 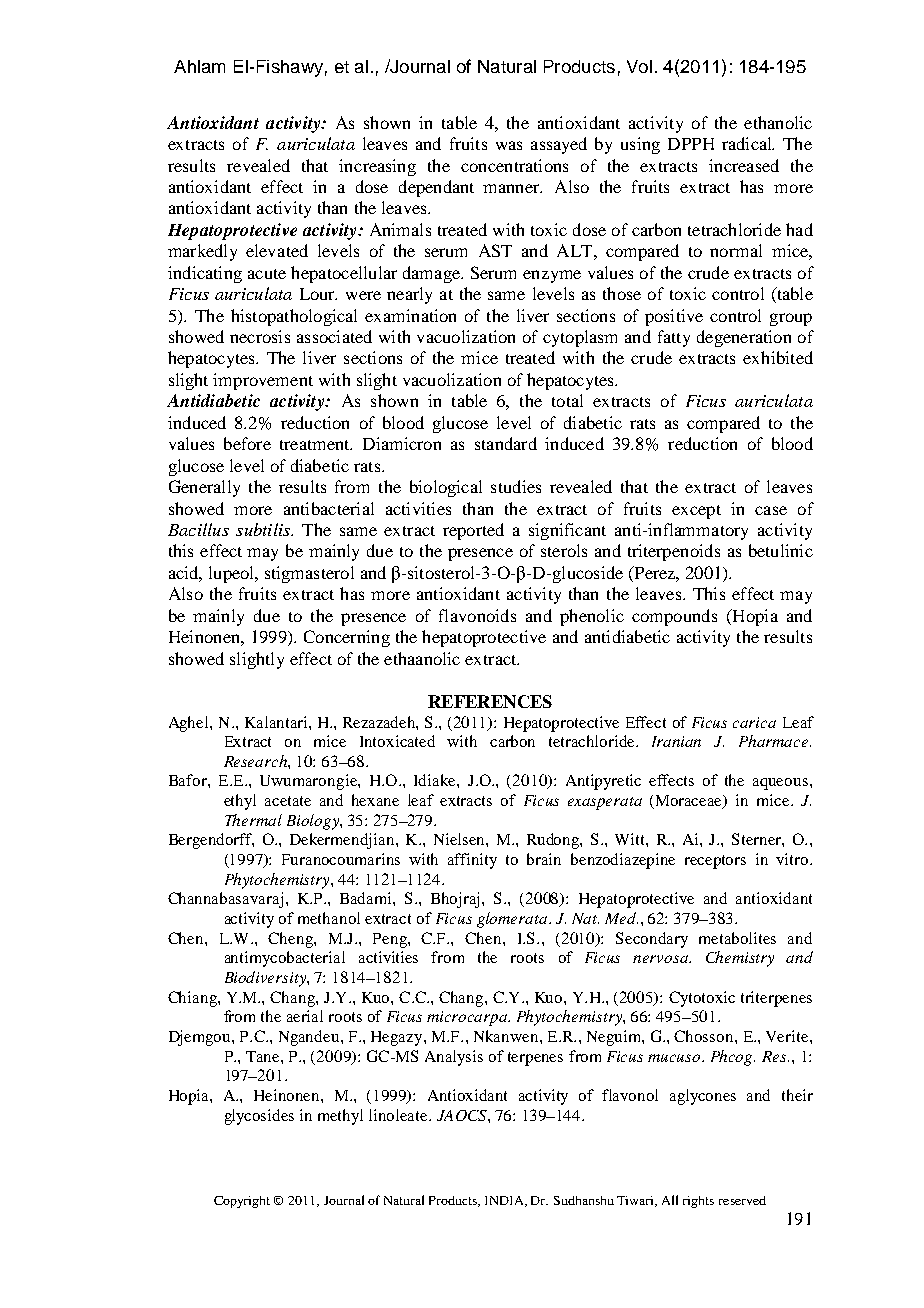 I want to click on total, so click(x=567, y=400).
